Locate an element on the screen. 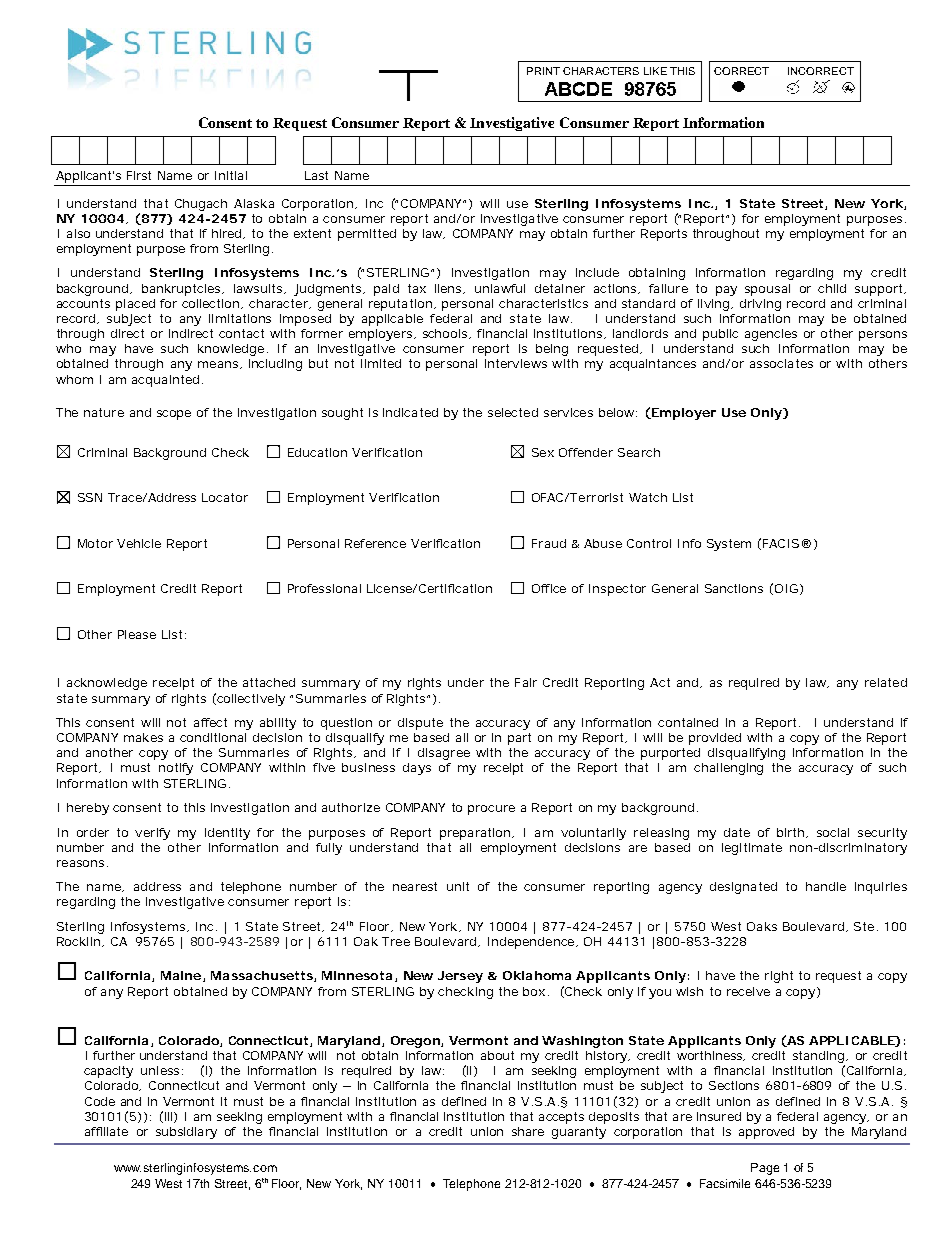 The width and height of the screenshot is (952, 1233). approved is located at coordinates (766, 1133).
